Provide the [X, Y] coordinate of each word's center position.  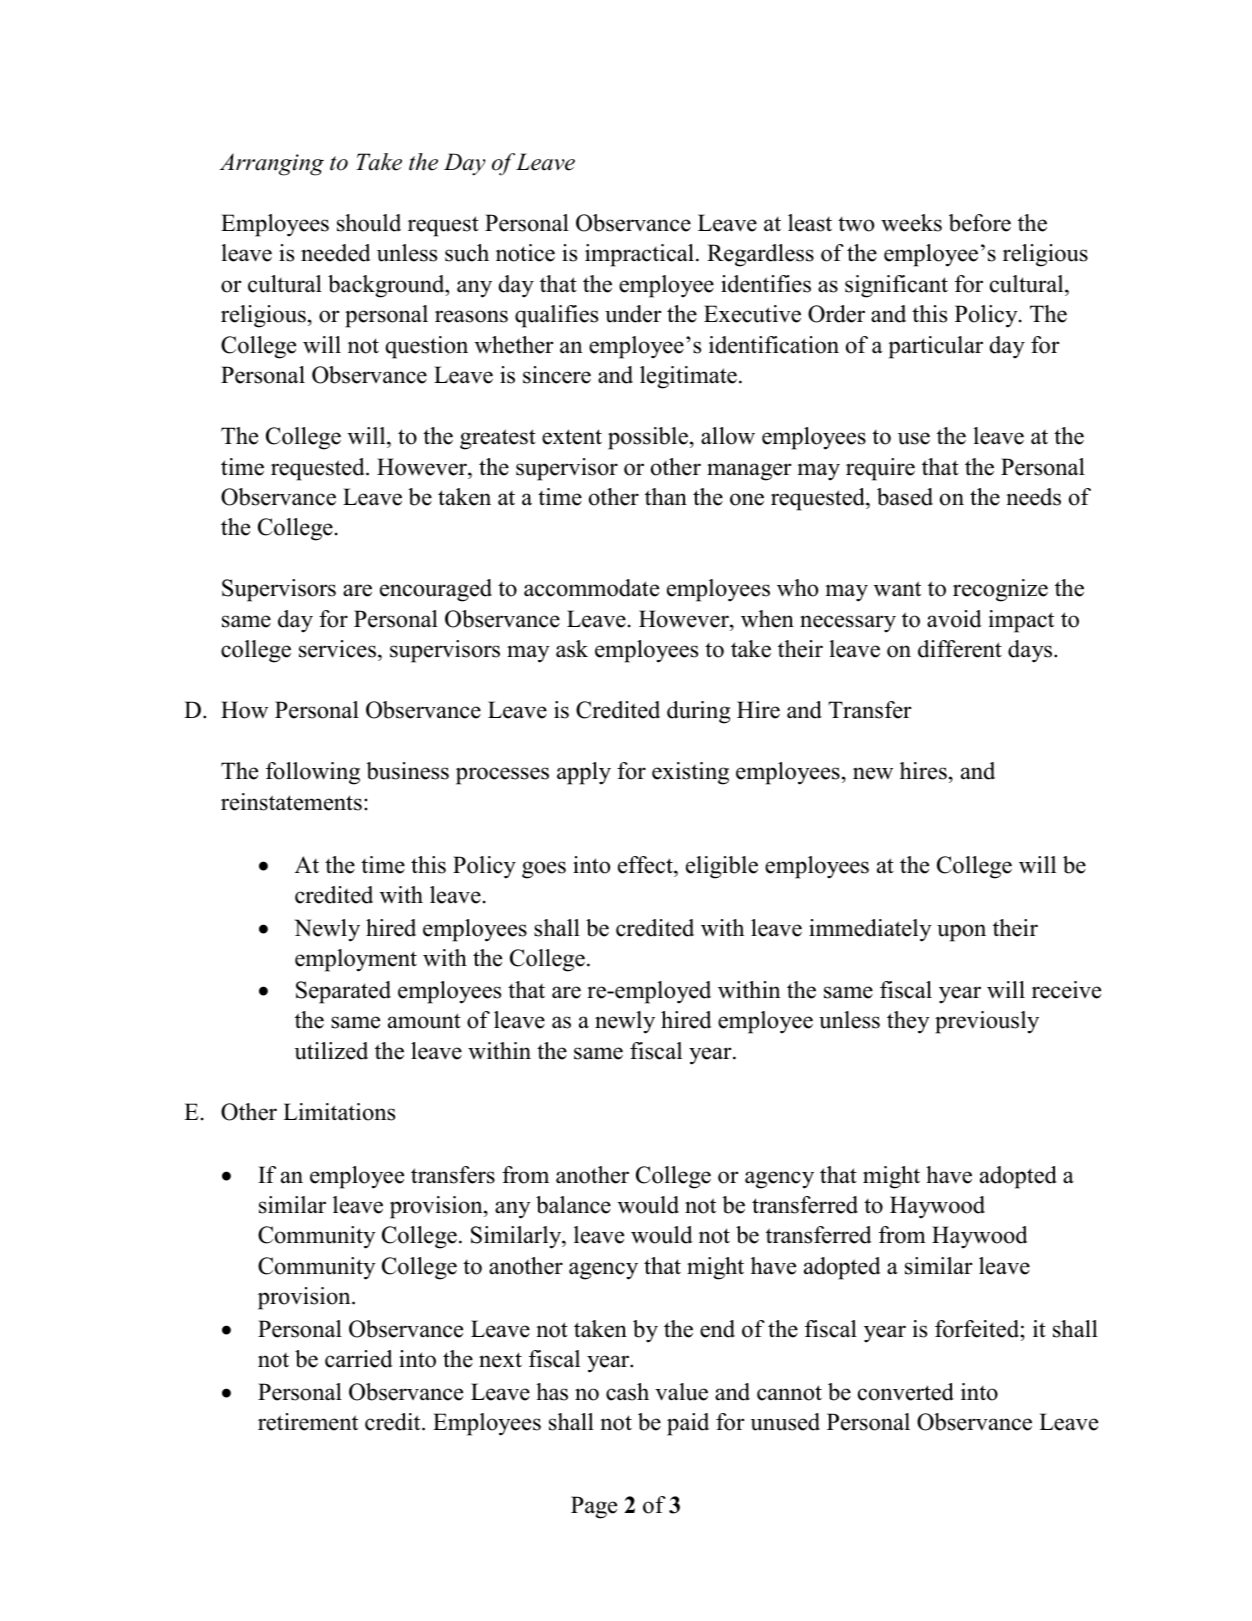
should [369, 223]
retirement [308, 1422]
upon [961, 933]
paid [688, 1424]
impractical [639, 255]
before [980, 223]
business [407, 771]
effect [646, 865]
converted [906, 1392]
